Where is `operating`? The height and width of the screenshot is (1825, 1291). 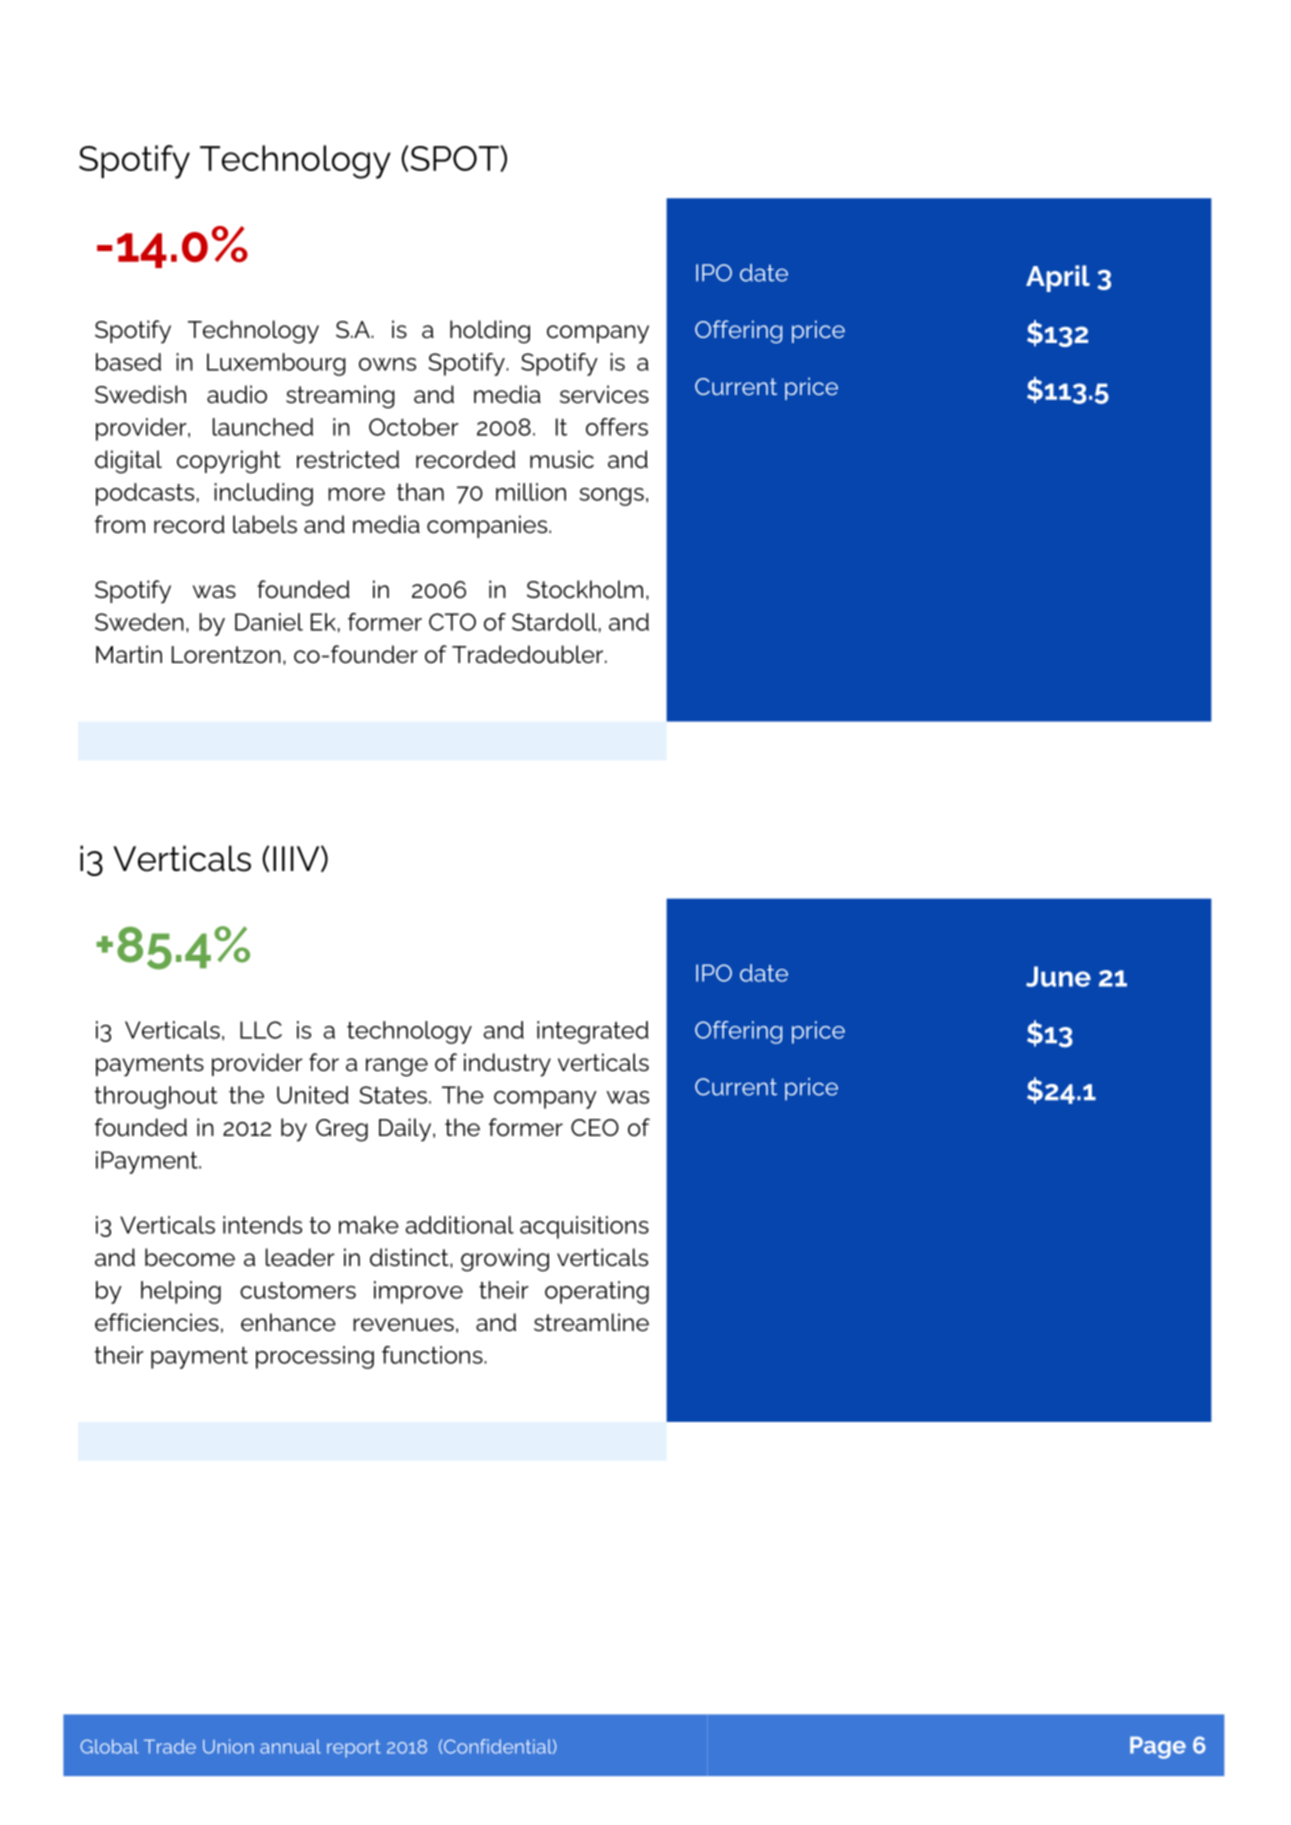 operating is located at coordinates (597, 1292).
